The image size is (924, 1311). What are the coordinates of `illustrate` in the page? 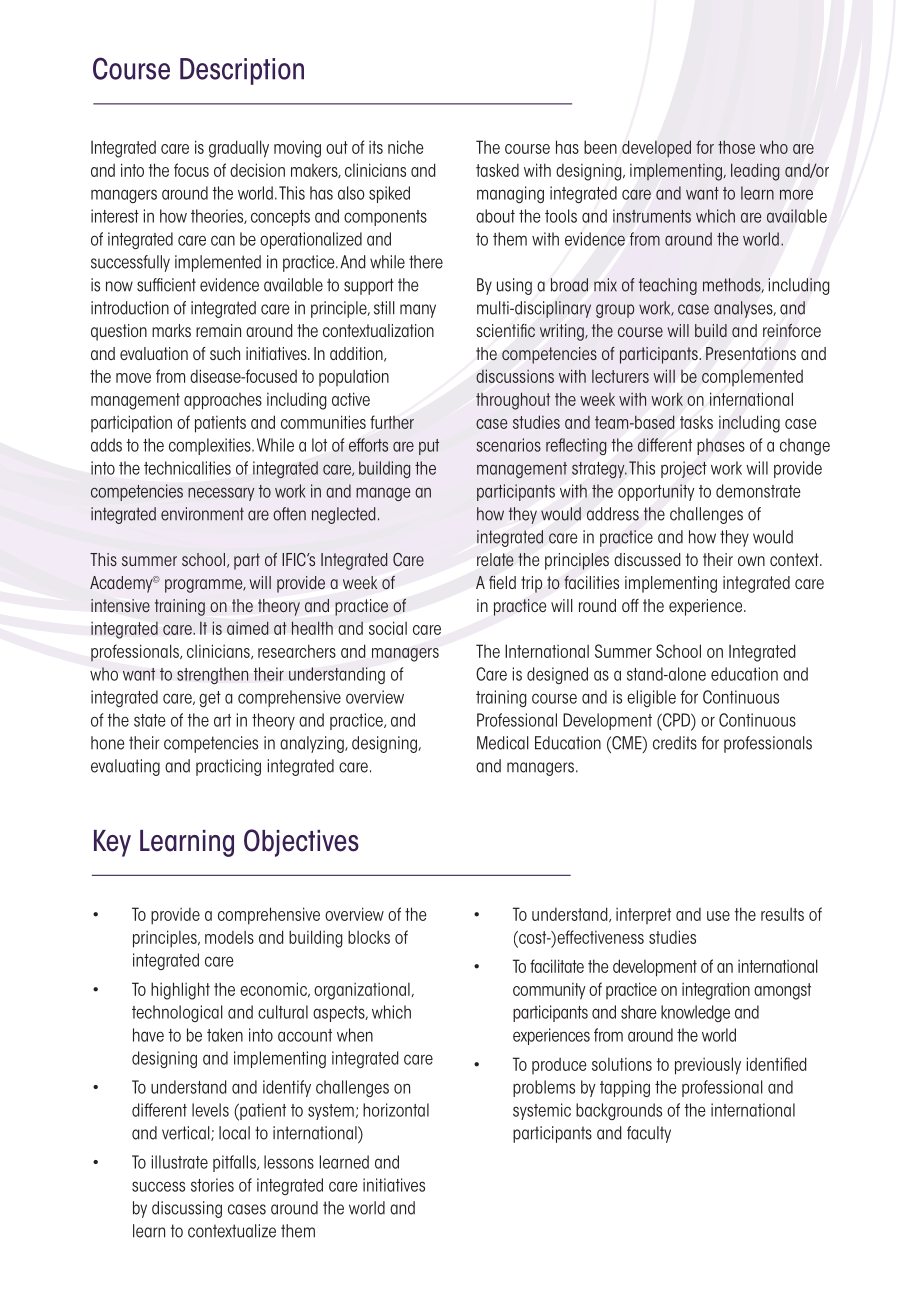 It's located at (180, 1162).
